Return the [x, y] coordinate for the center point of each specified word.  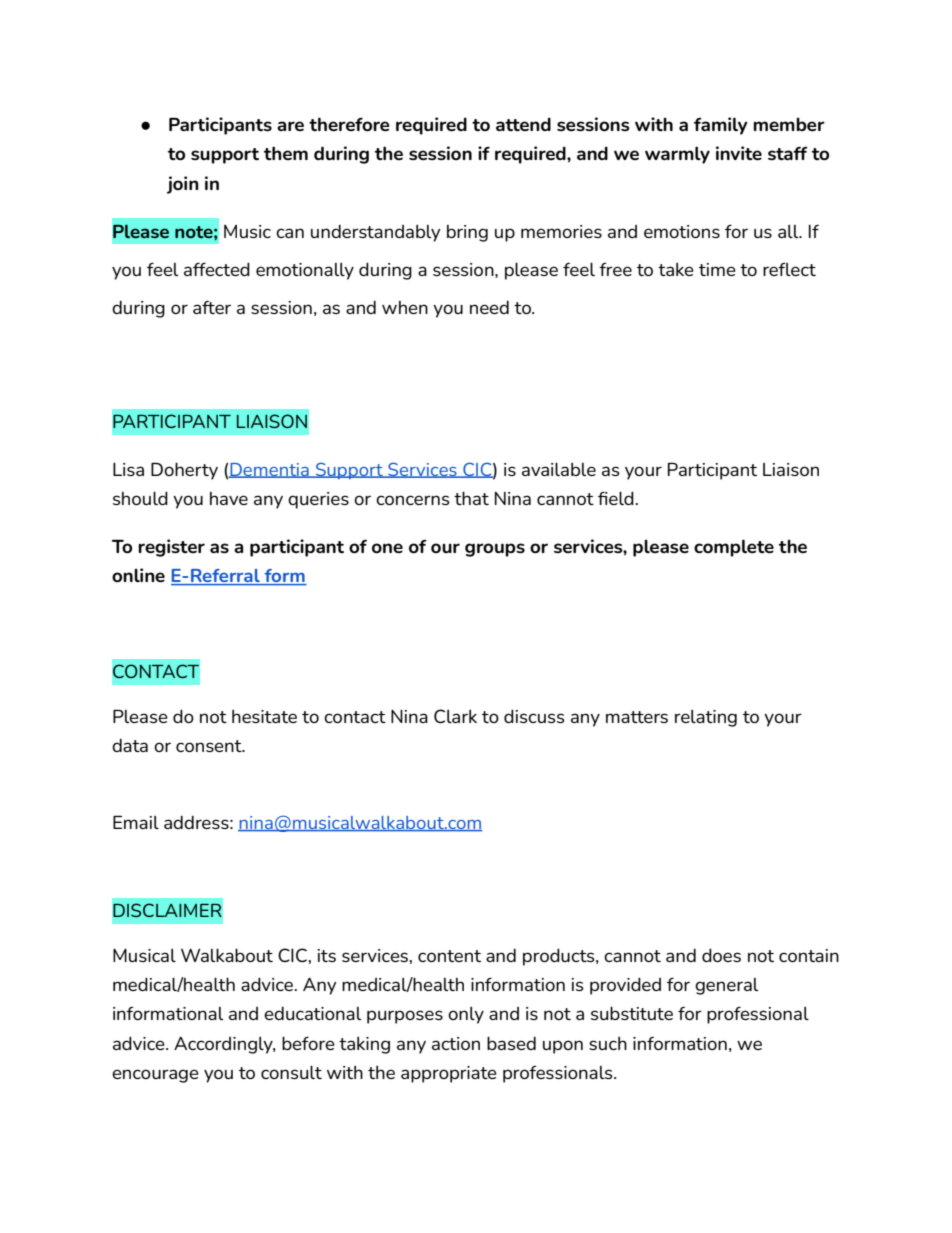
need [489, 307]
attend [523, 124]
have [229, 498]
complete [734, 548]
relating [706, 718]
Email [136, 822]
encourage [155, 1076]
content [449, 956]
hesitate [264, 716]
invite [739, 153]
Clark [455, 716]
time [717, 269]
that [471, 498]
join [183, 185]
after [212, 307]
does [721, 955]
